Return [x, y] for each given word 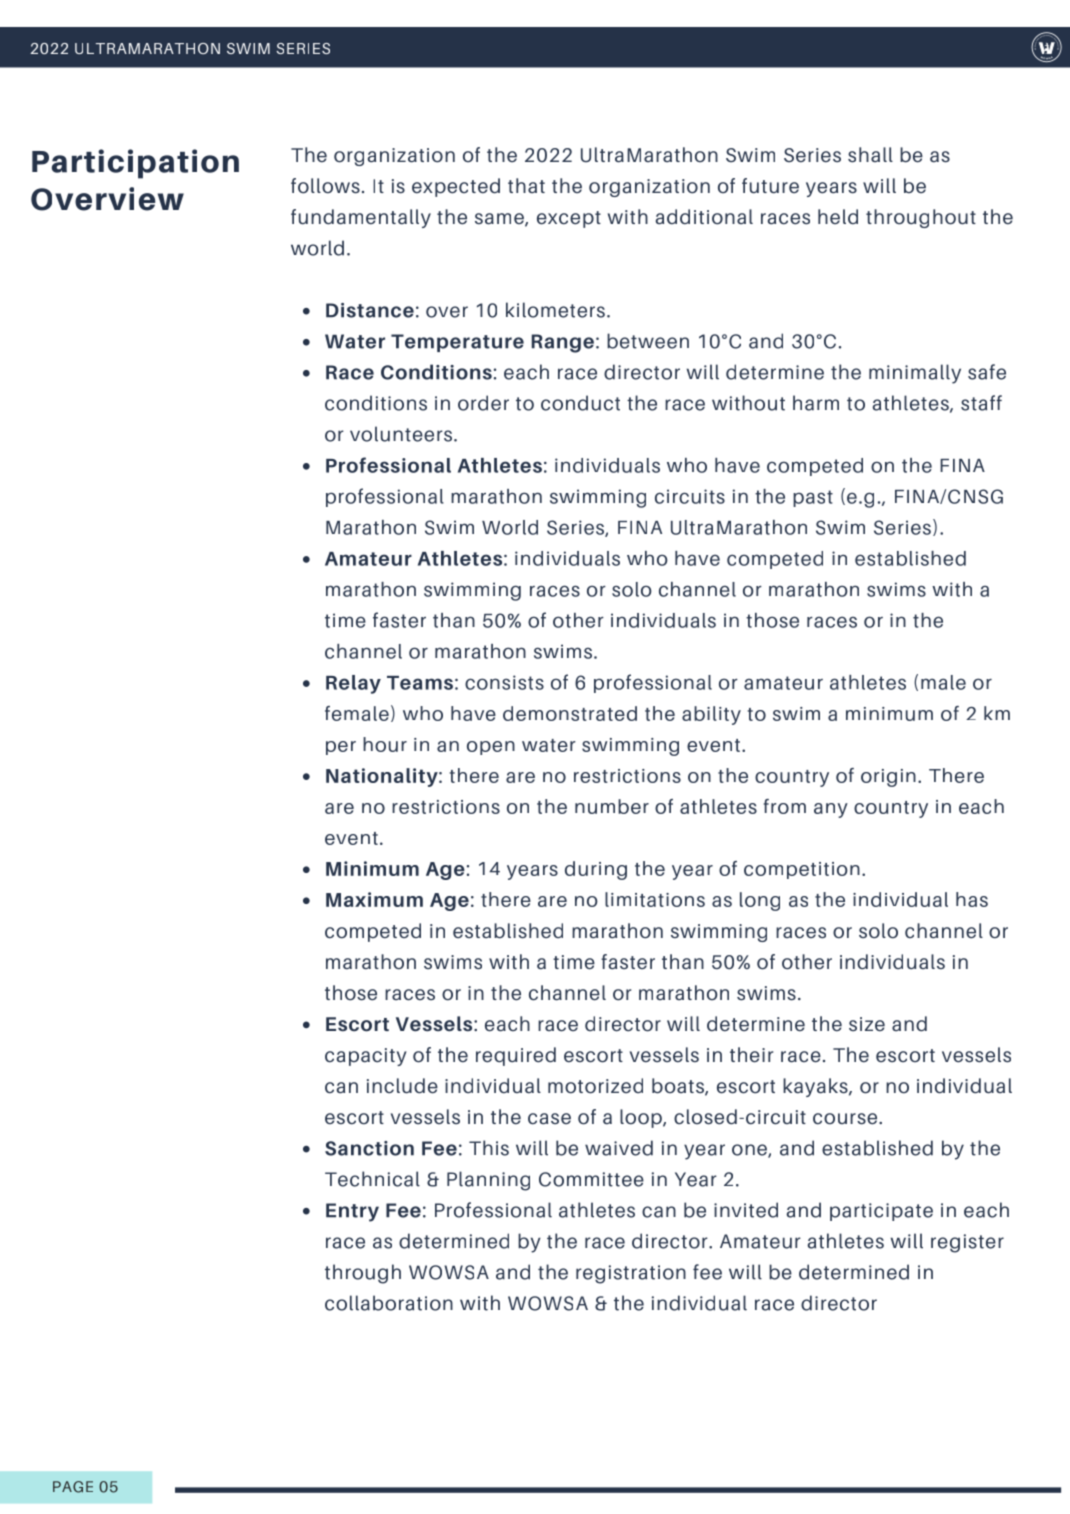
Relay [353, 684]
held [838, 217]
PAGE [73, 1487]
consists [504, 682]
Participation [135, 164]
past [813, 498]
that [526, 185]
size [867, 1024]
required [516, 1056]
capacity [366, 1057]
